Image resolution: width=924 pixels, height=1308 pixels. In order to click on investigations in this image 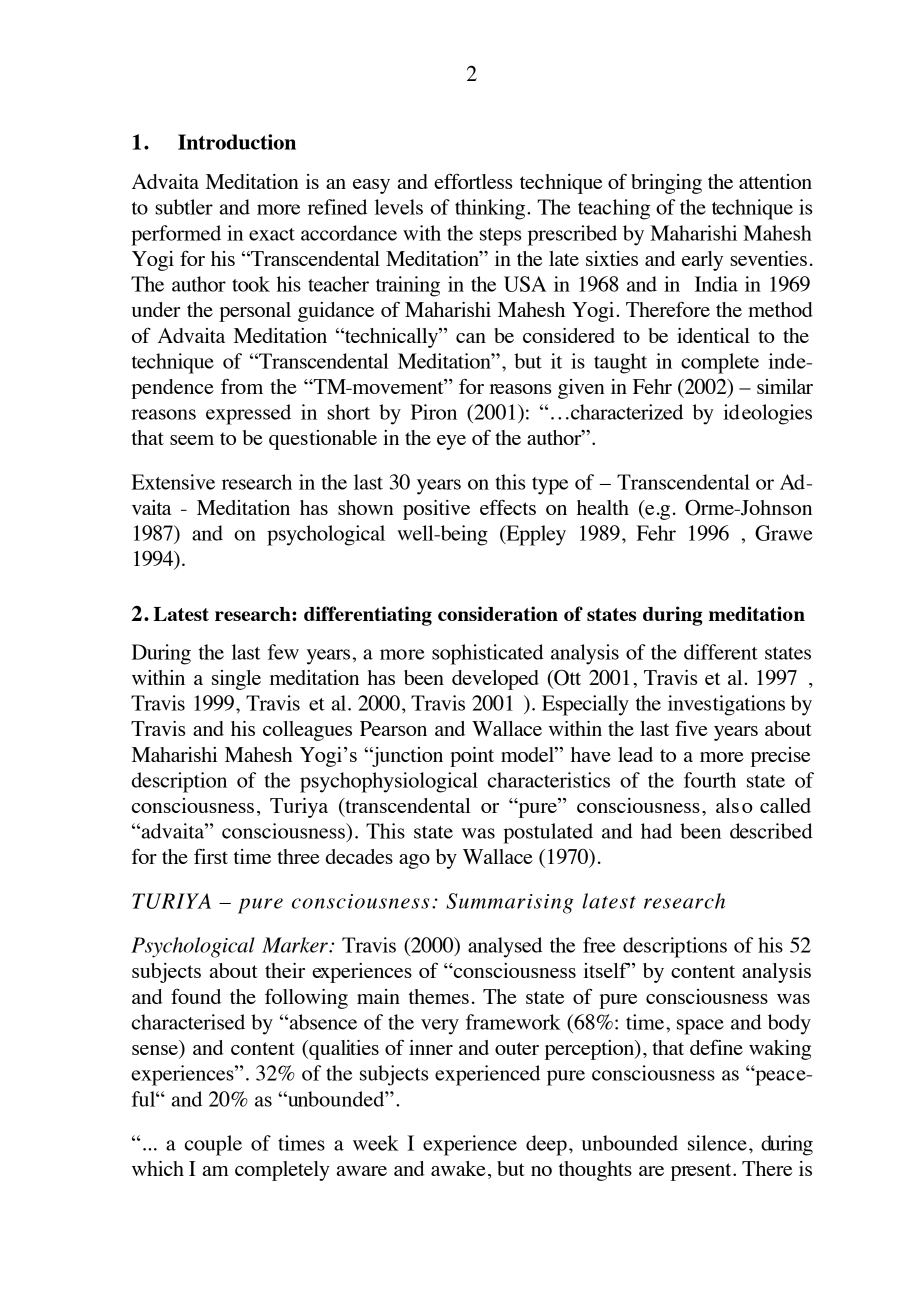, I will do `click(726, 705)`.
